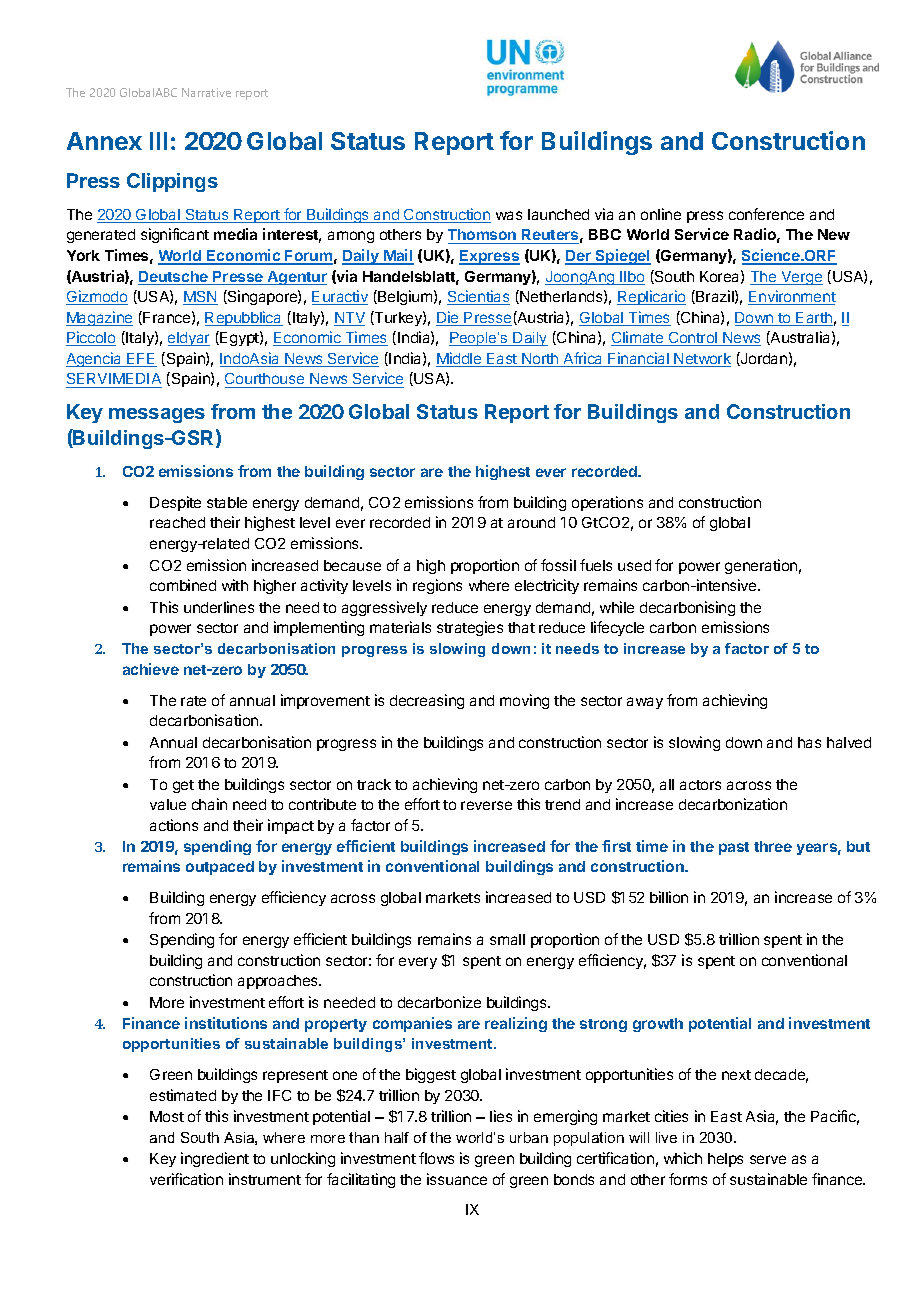 The width and height of the screenshot is (924, 1308). Describe the element at coordinates (531, 522) in the screenshot. I see `around` at that location.
